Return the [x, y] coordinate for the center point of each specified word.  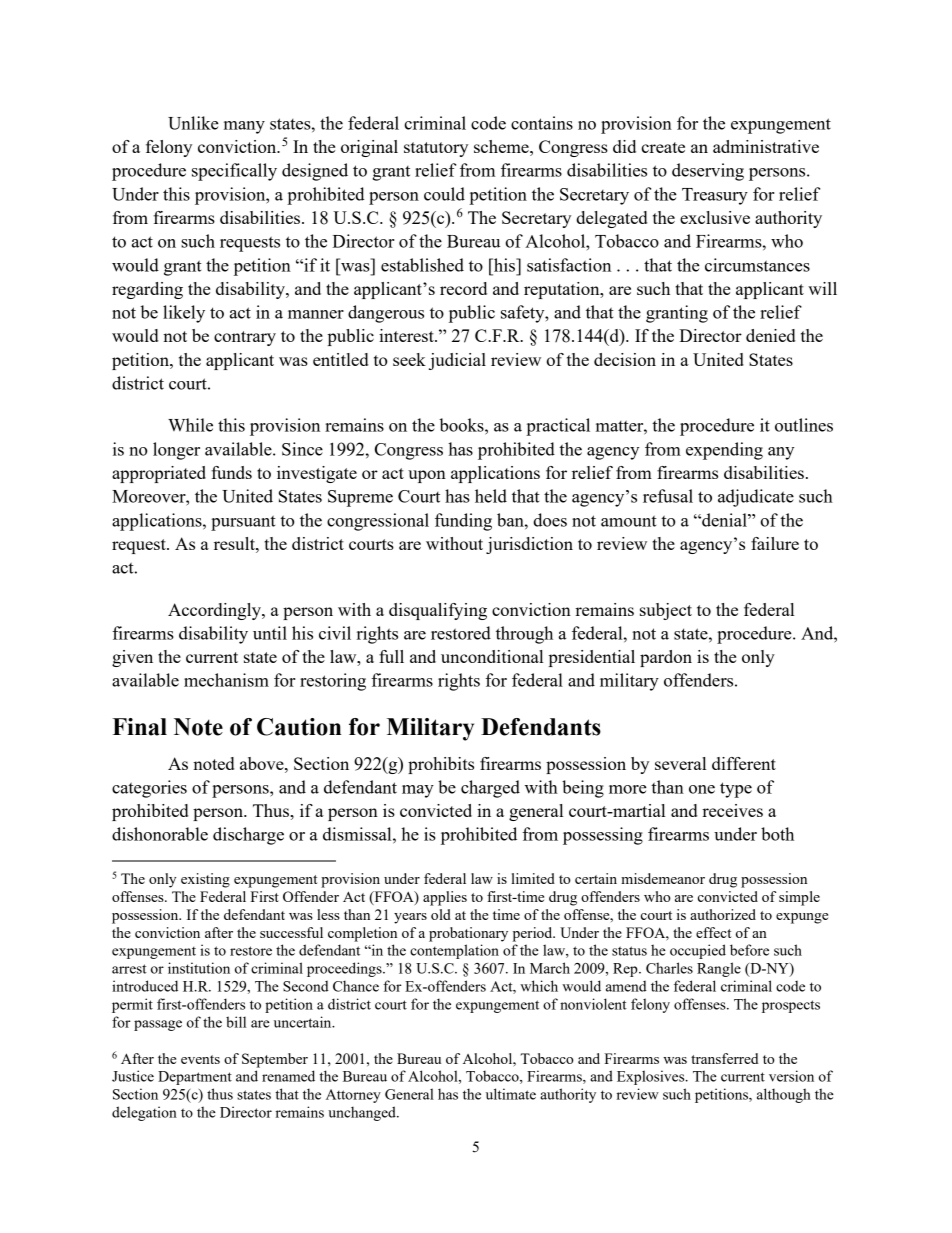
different [744, 763]
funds [231, 472]
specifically [234, 172]
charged [490, 789]
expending [724, 451]
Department [195, 1078]
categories [149, 789]
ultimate [511, 1094]
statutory [436, 149]
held [491, 496]
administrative [766, 146]
